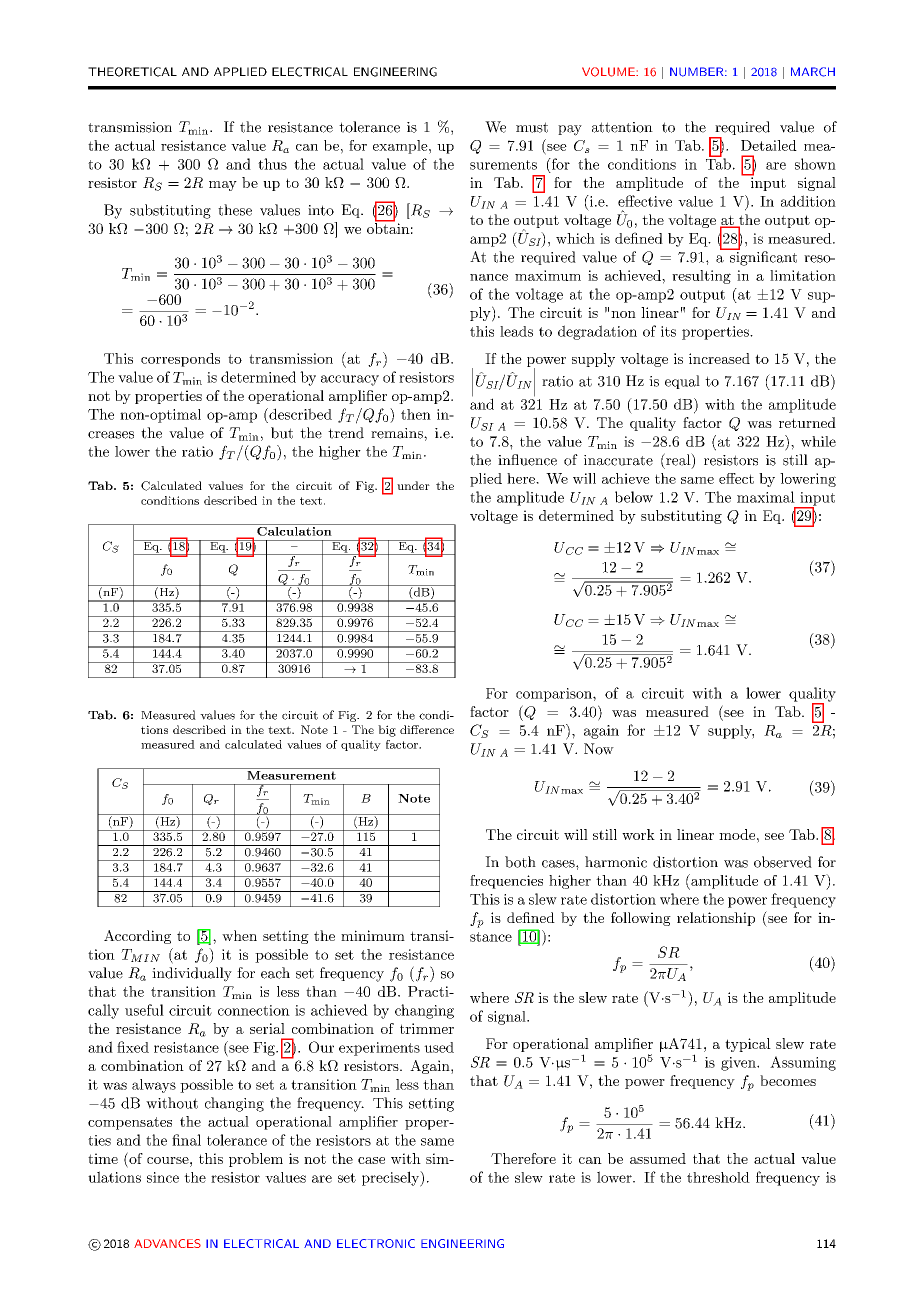 The width and height of the screenshot is (924, 1308). Describe the element at coordinates (427, 729) in the screenshot. I see `difference` at that location.
